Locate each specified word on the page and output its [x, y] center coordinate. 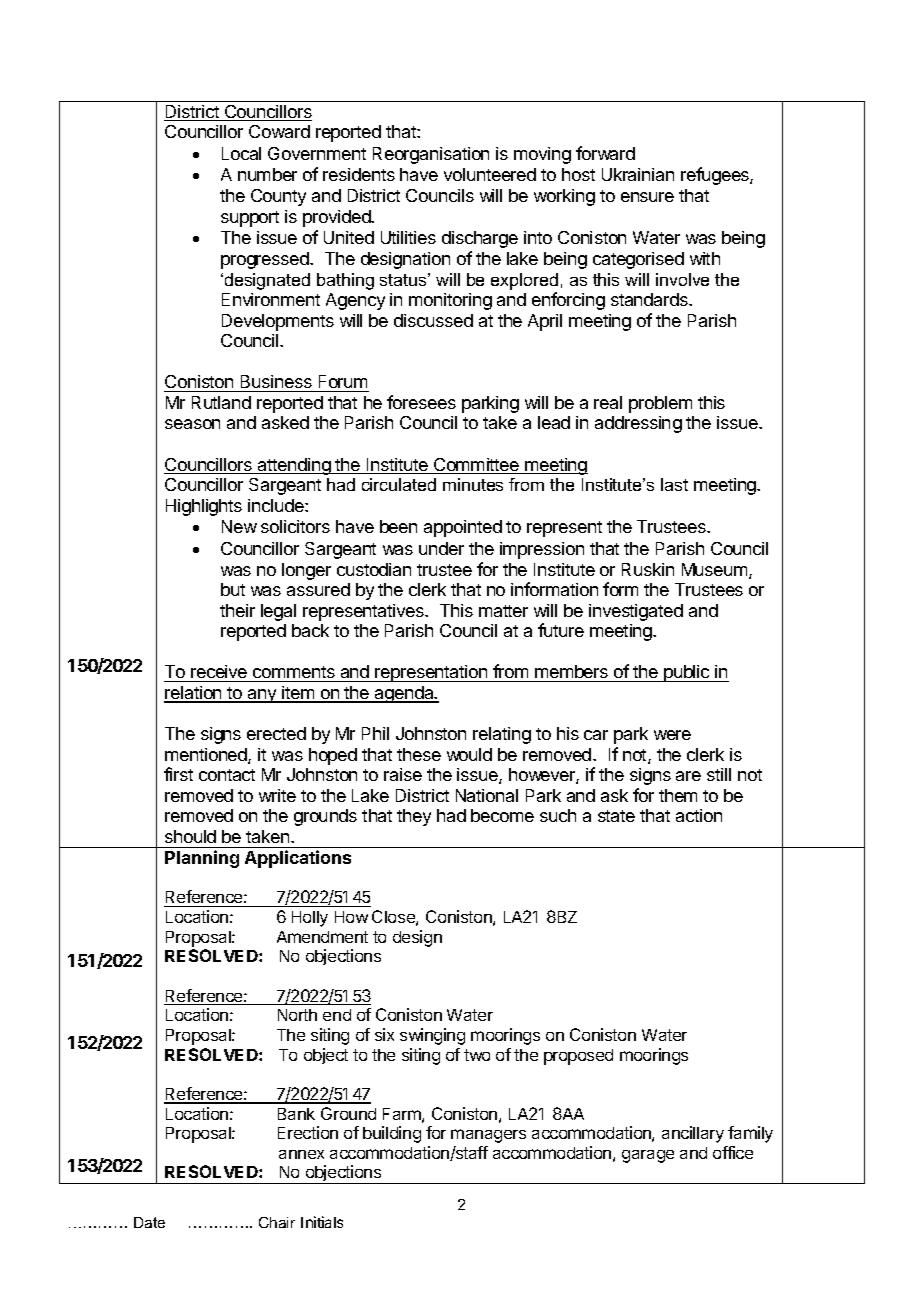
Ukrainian [638, 174]
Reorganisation [431, 155]
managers [488, 1136]
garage [648, 1156]
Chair [277, 1222]
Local [241, 153]
